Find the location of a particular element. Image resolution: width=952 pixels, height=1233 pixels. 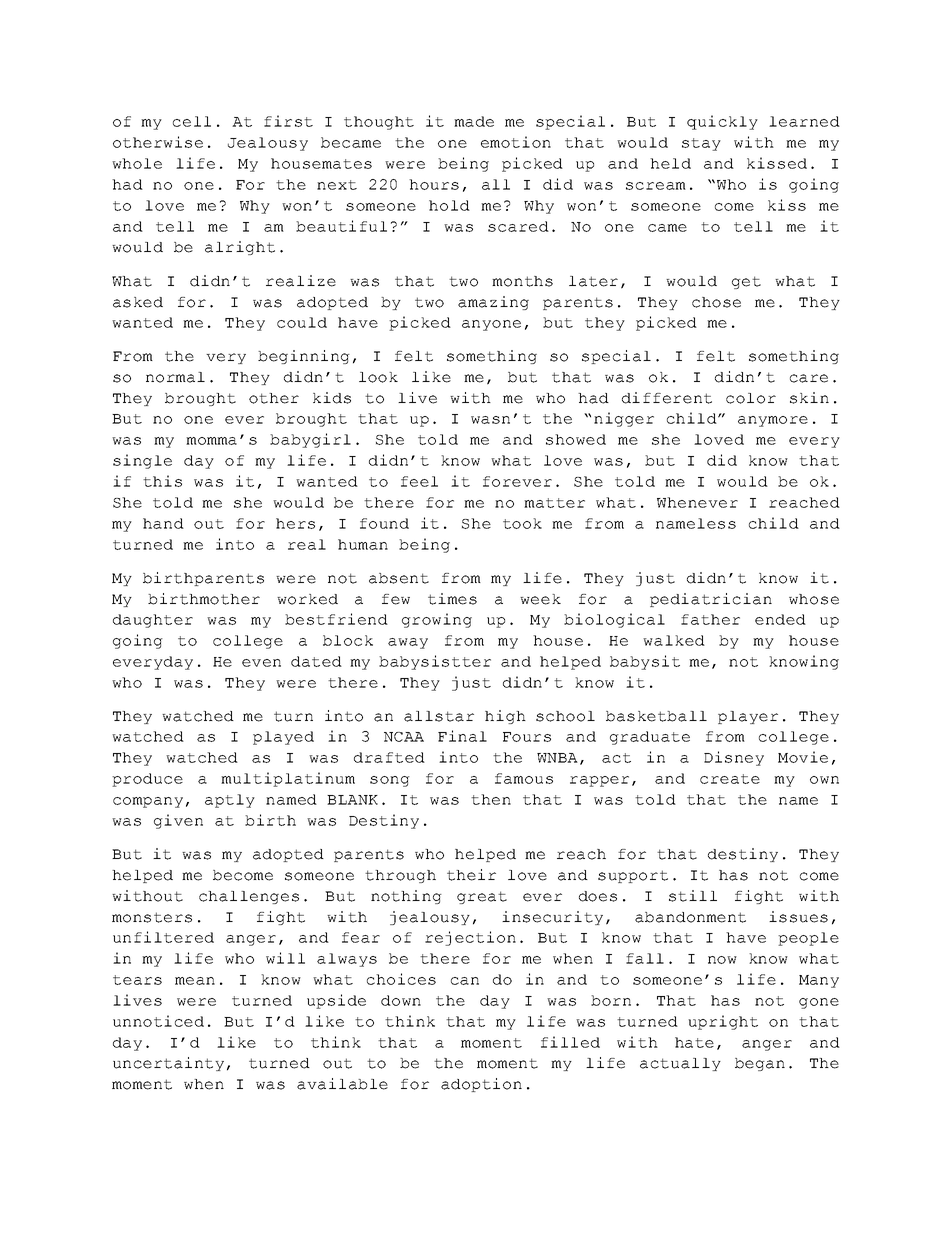

stay is located at coordinates (701, 144).
